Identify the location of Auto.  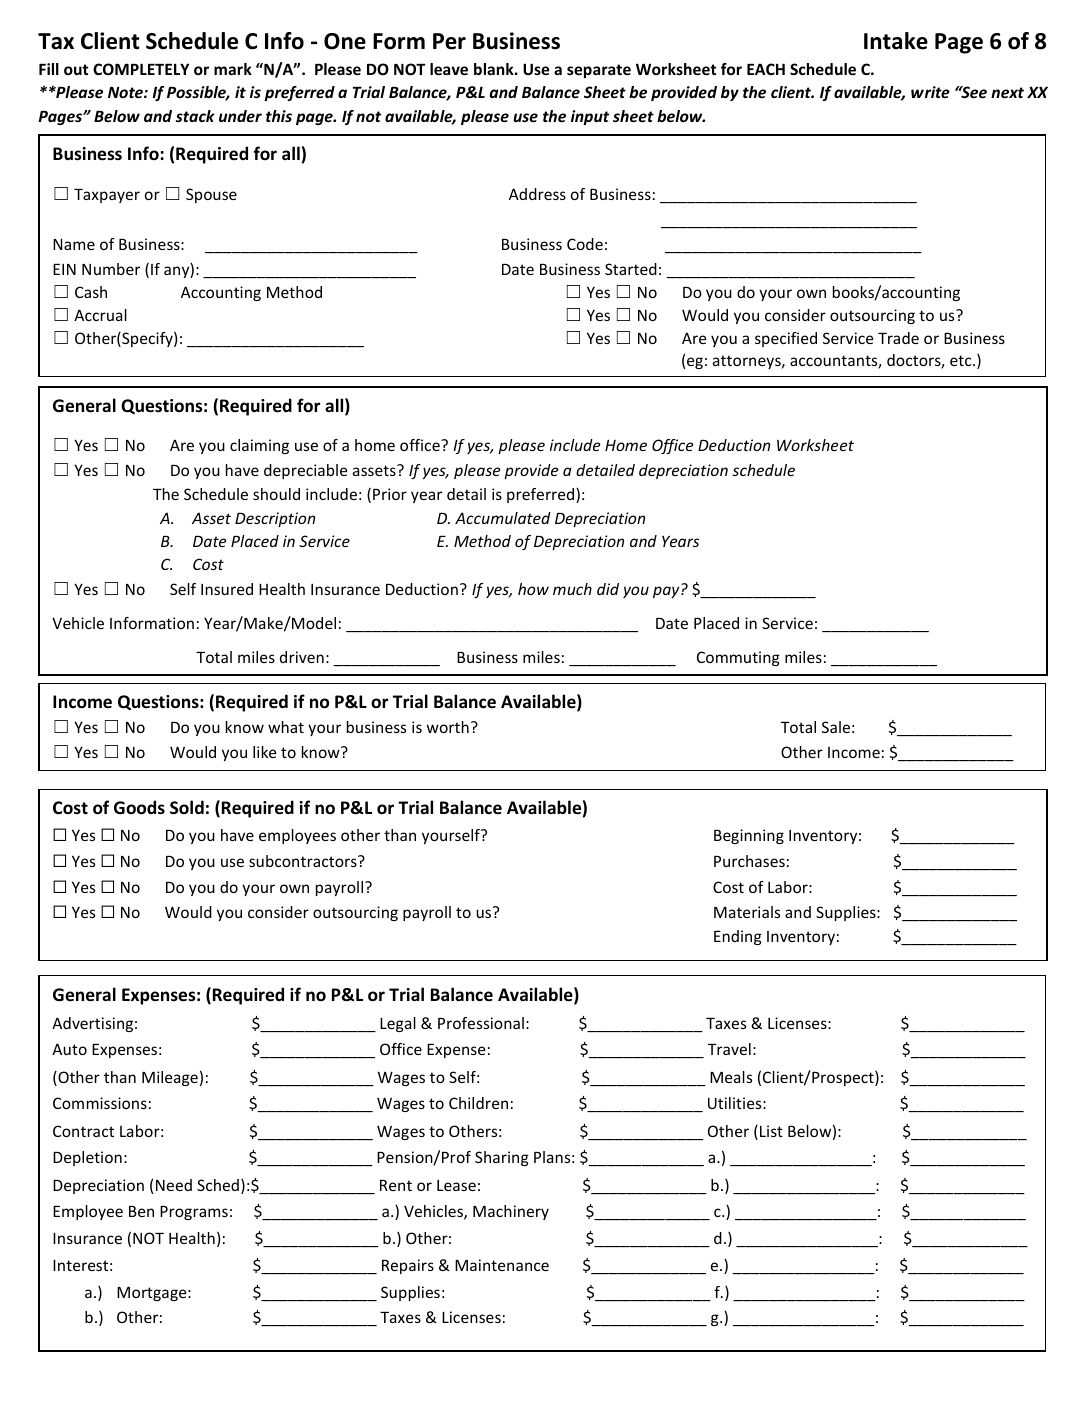
(69, 1049).
